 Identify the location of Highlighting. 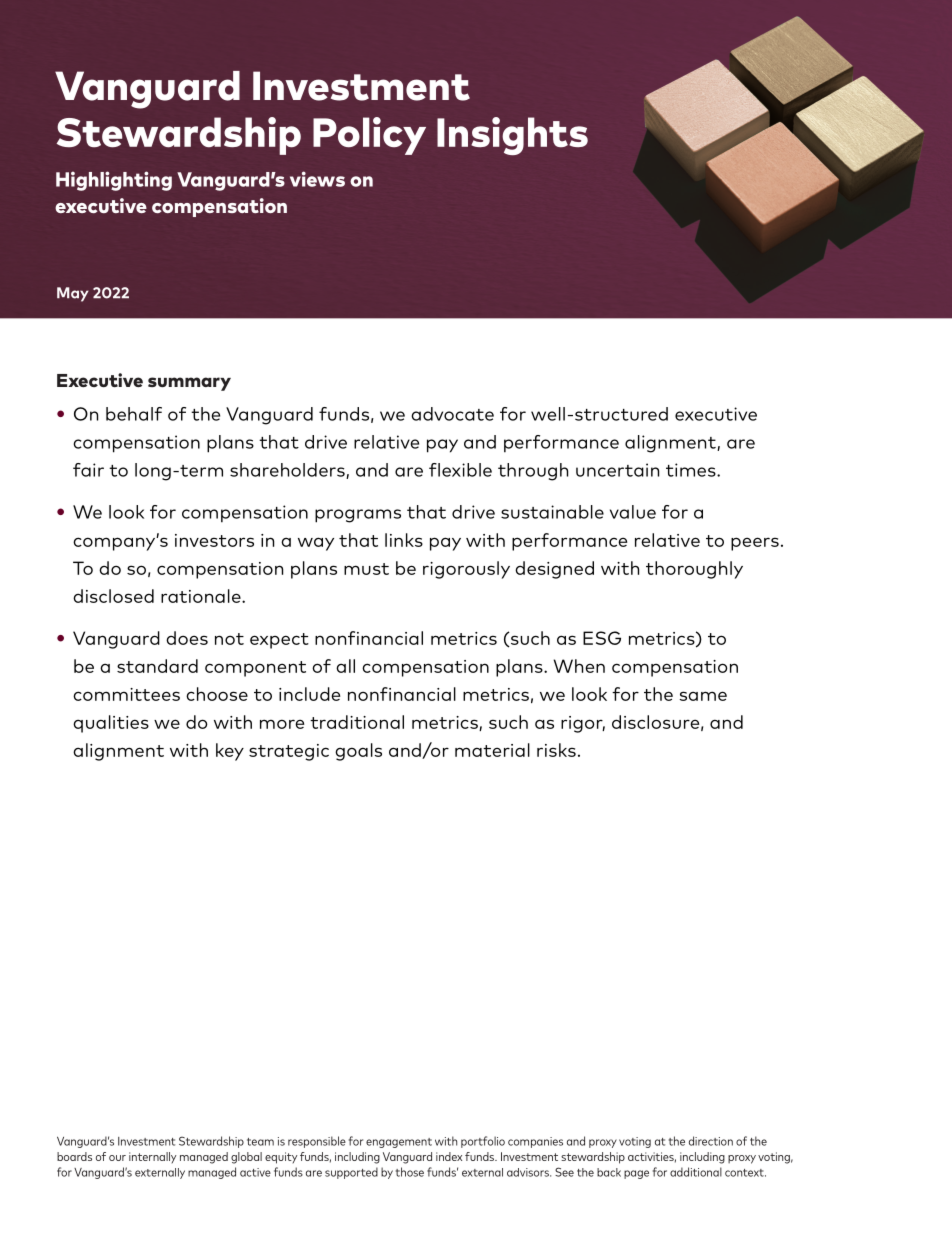
(114, 181).
